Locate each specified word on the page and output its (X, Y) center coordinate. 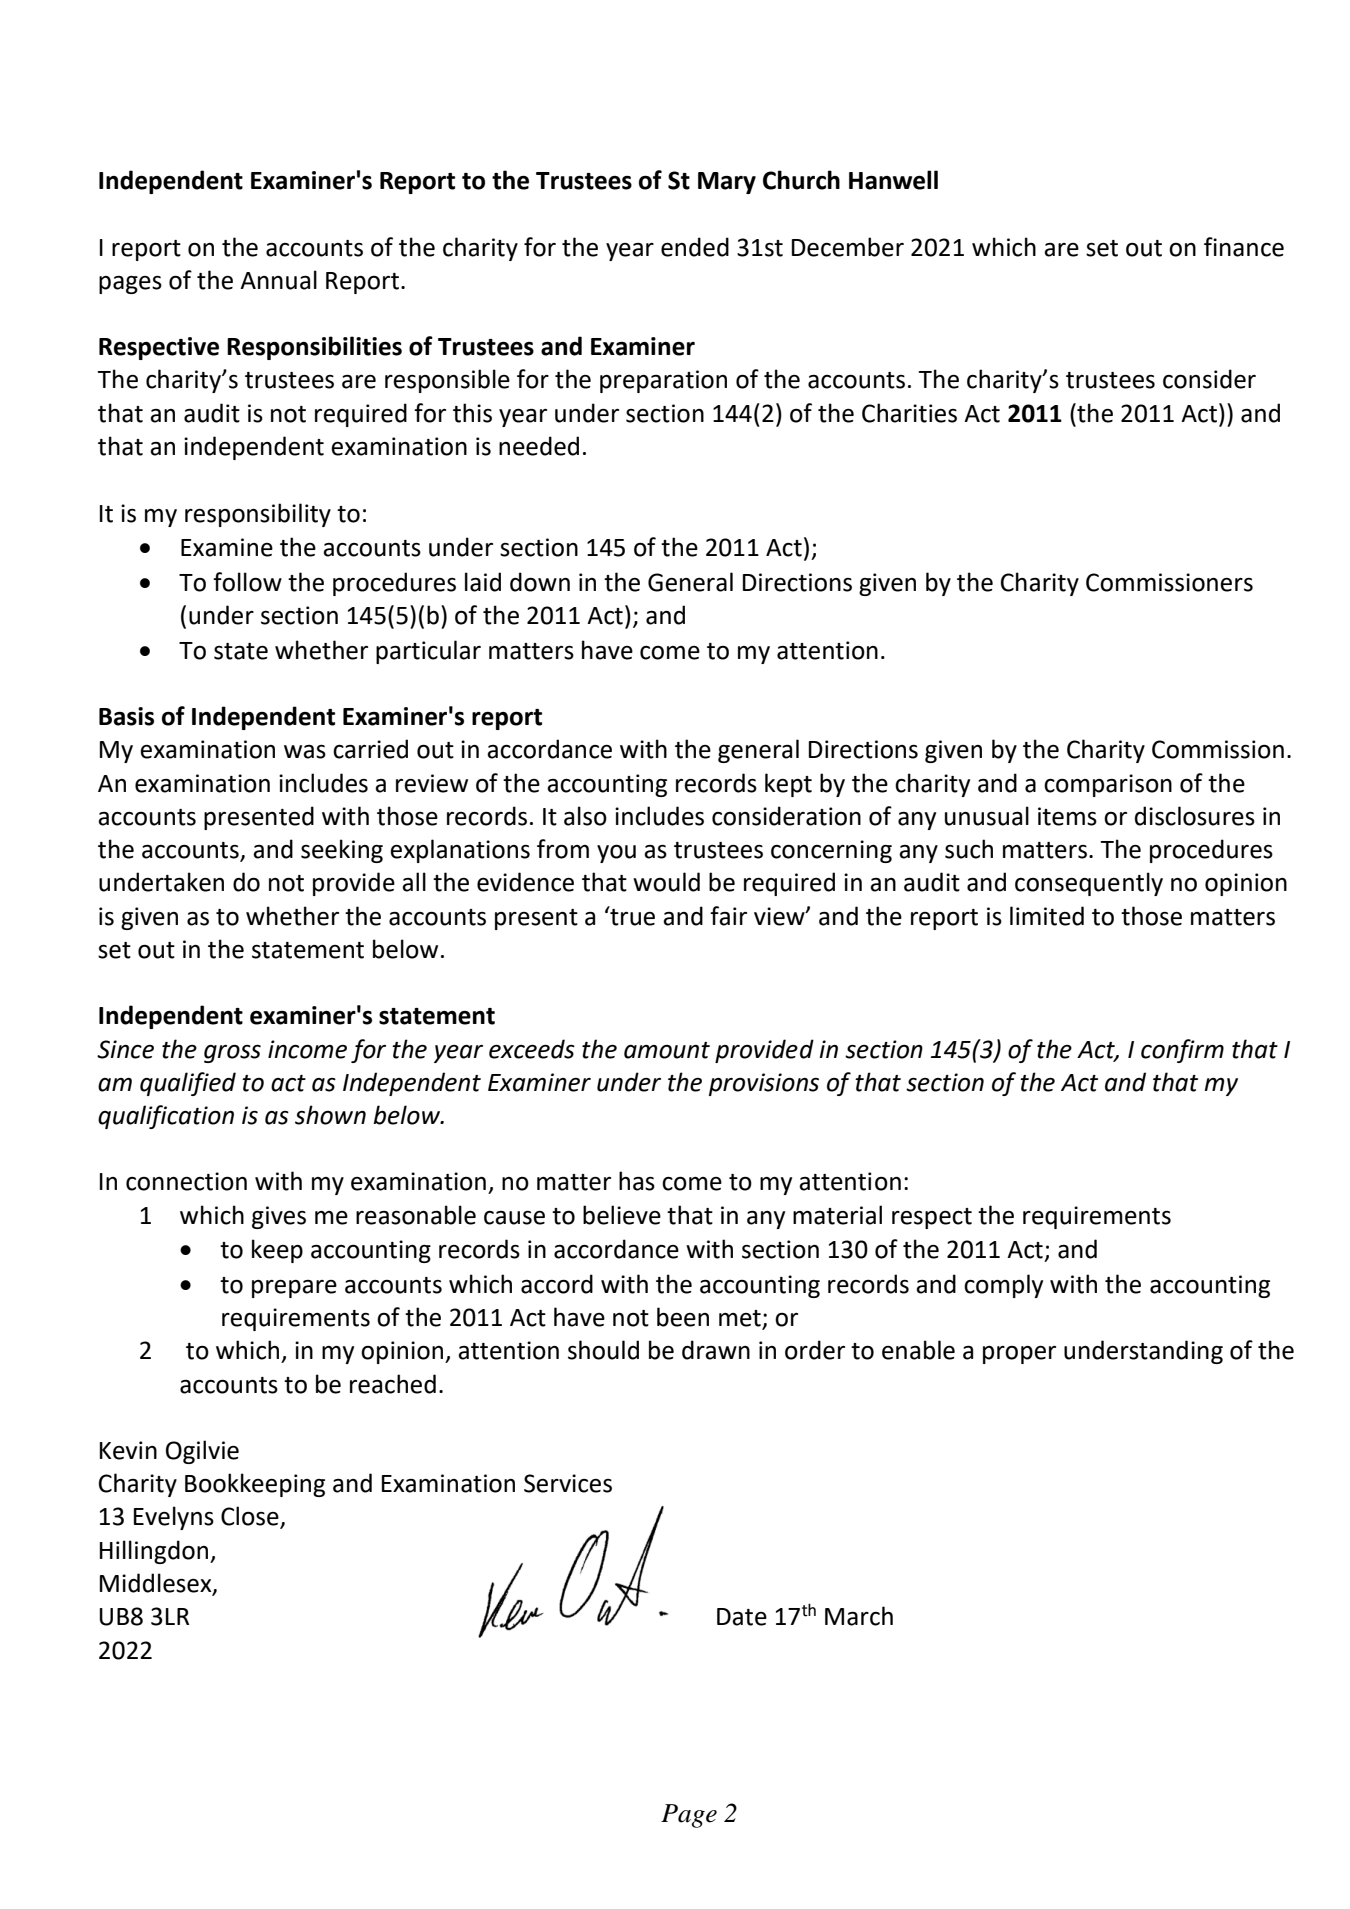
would (666, 882)
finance (1244, 247)
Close (251, 1517)
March (859, 1616)
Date (742, 1617)
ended (695, 247)
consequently (1089, 884)
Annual (278, 280)
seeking (342, 851)
